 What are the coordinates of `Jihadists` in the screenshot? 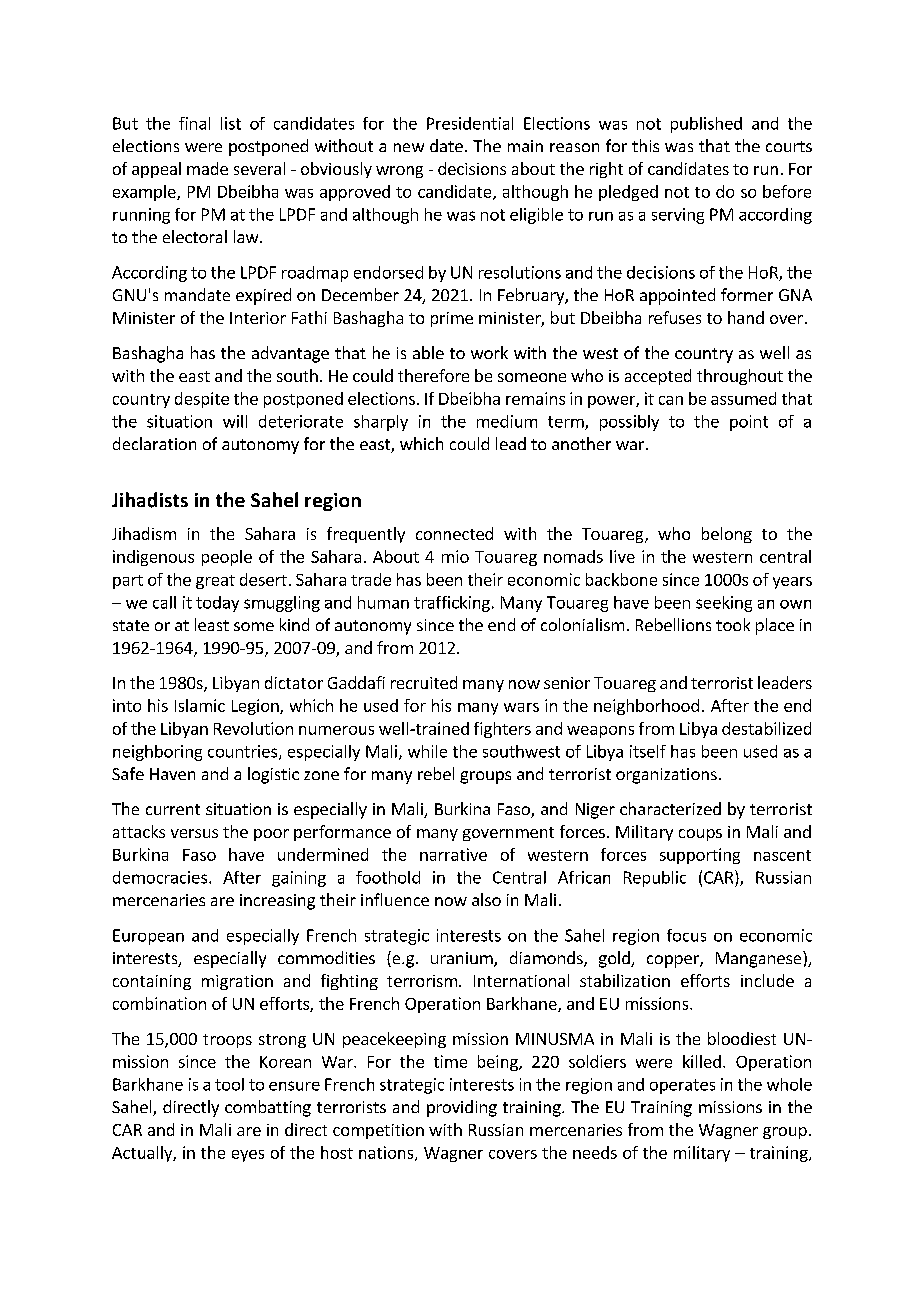 It's located at (150, 500).
